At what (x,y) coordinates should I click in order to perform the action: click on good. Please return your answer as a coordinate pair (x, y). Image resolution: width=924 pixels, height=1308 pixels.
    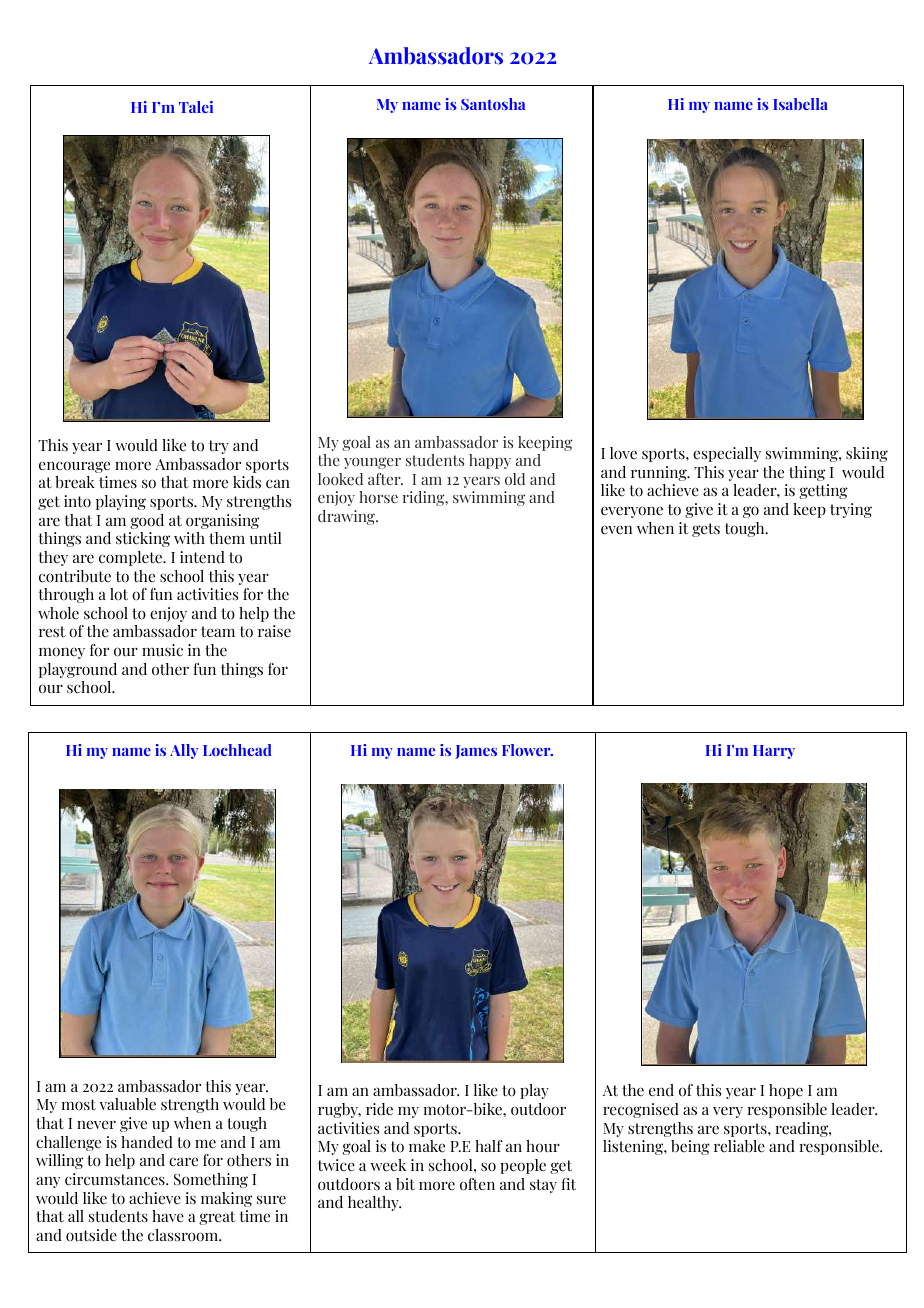
    Looking at the image, I should click on (147, 521).
